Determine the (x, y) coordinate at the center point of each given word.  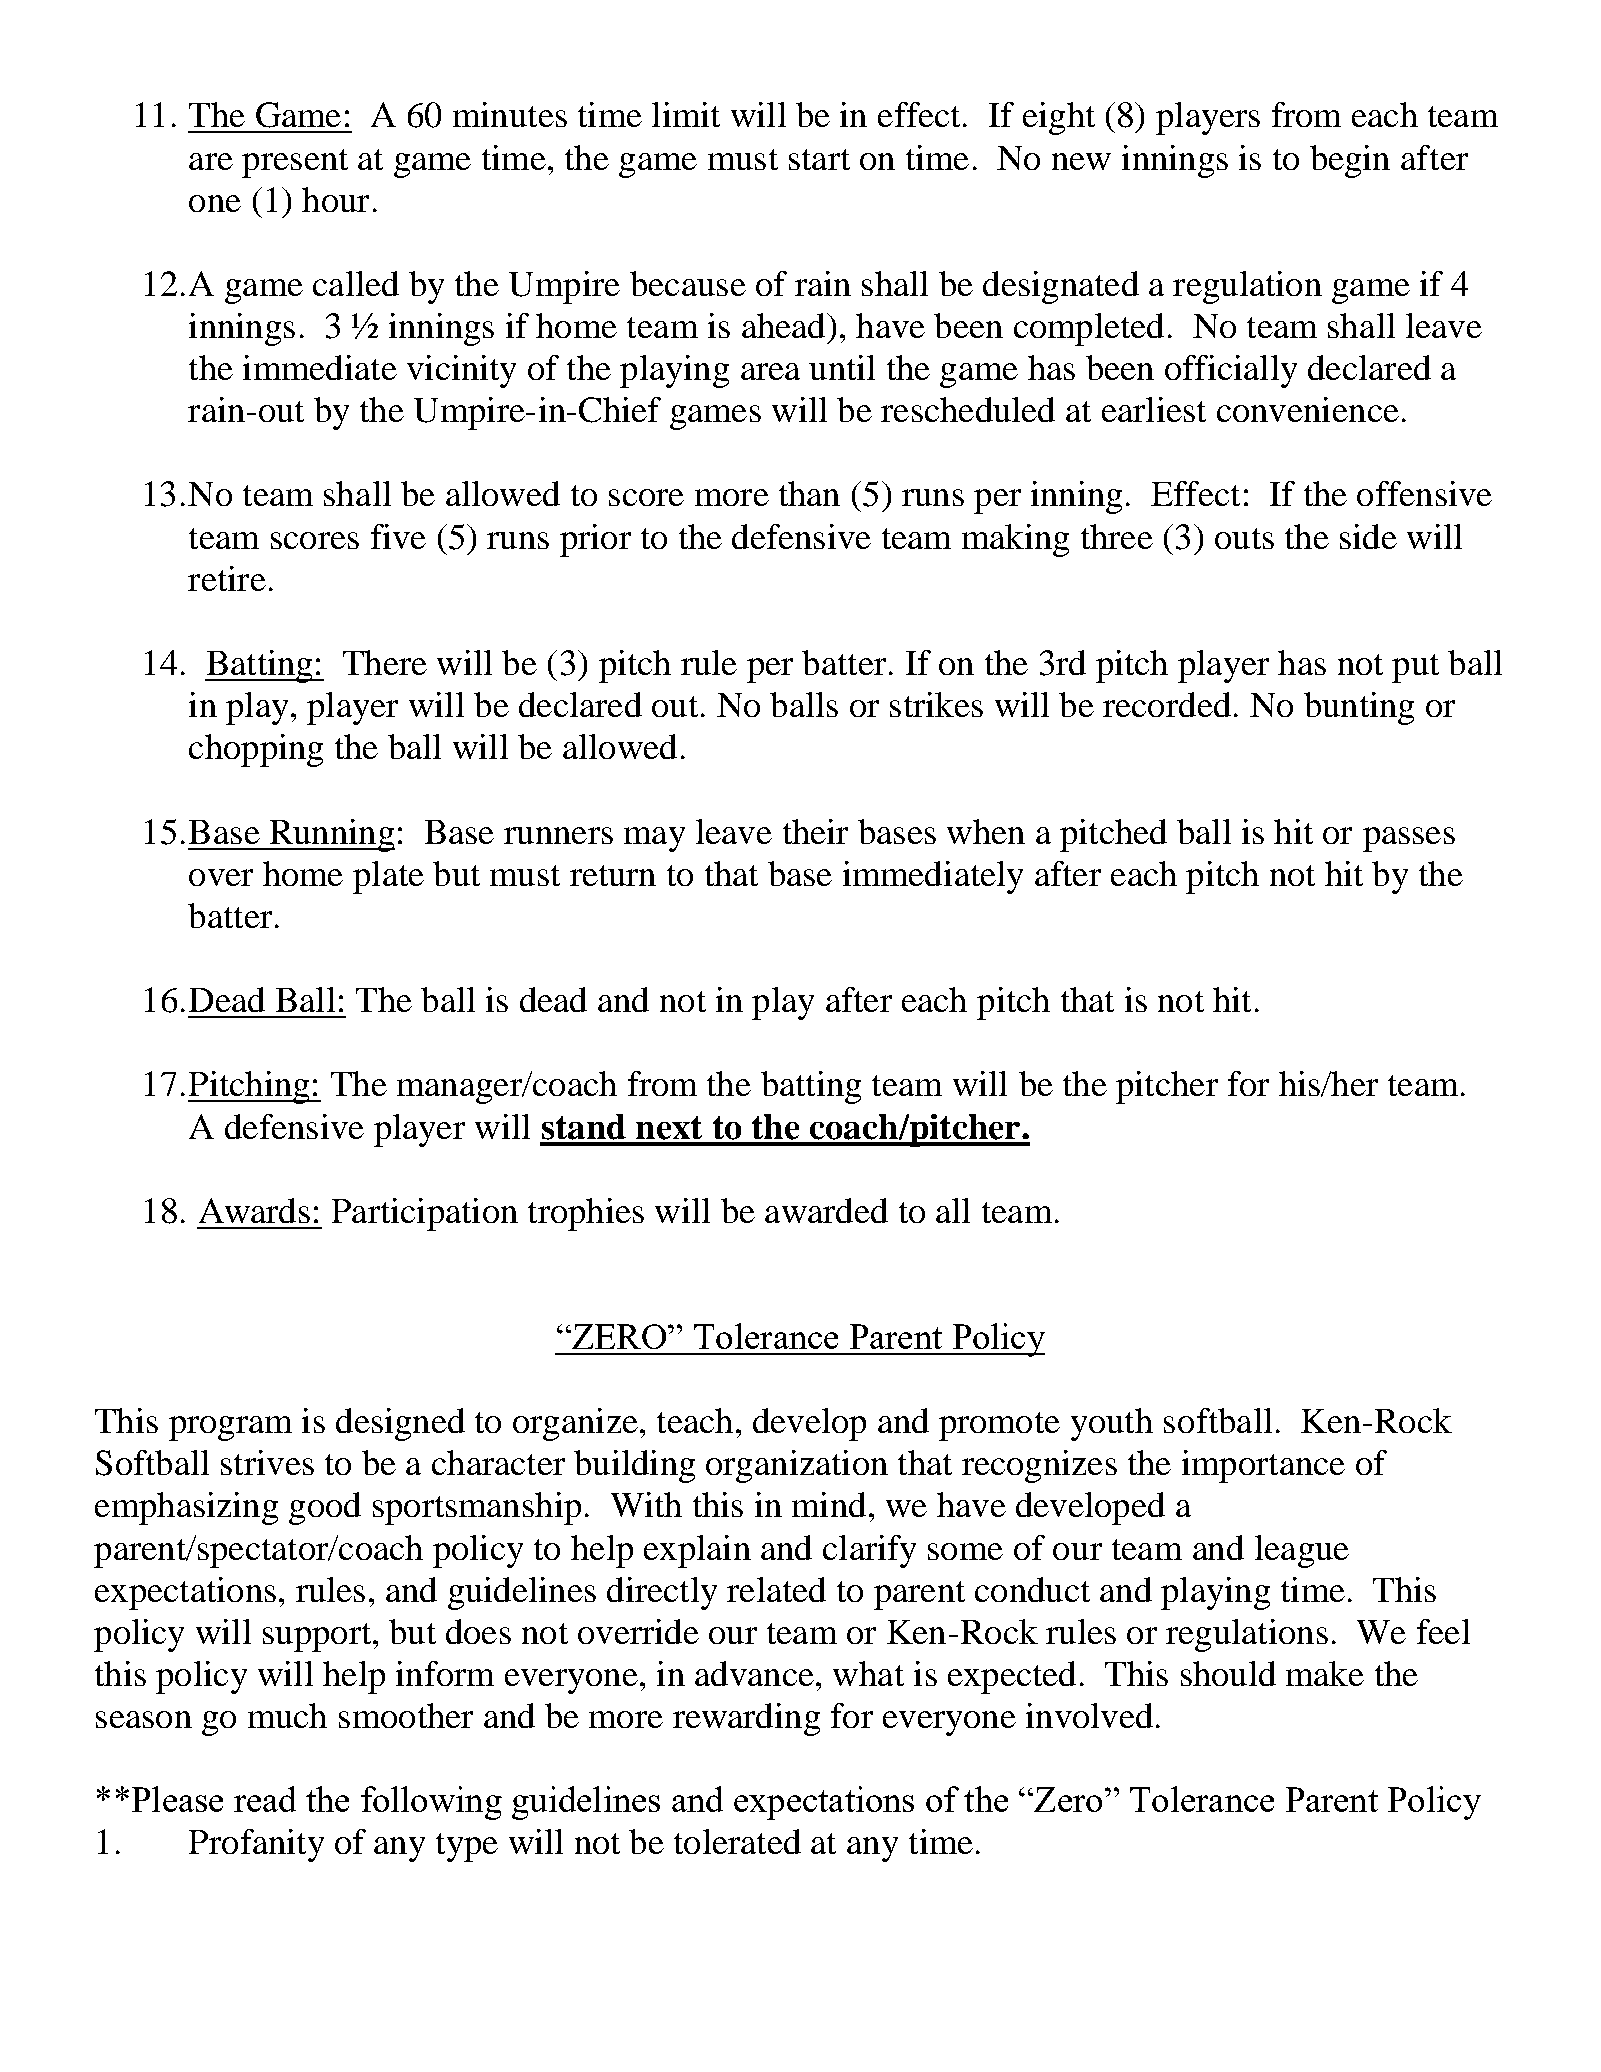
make (1325, 1673)
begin (1350, 161)
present (295, 163)
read (265, 1799)
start (819, 159)
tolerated (737, 1841)
